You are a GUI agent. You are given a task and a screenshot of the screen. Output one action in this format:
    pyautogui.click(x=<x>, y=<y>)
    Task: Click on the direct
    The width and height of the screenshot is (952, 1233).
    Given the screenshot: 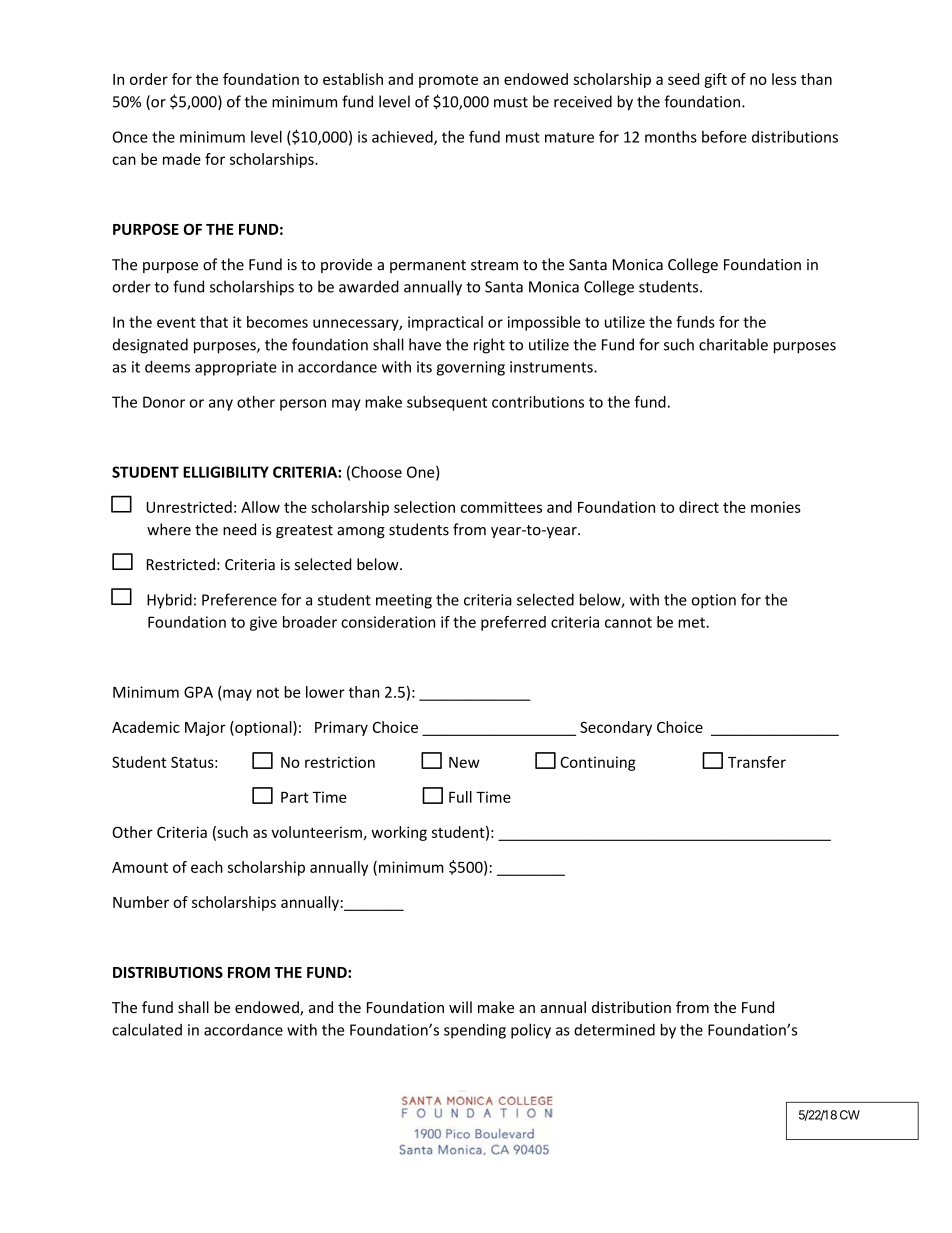 What is the action you would take?
    pyautogui.click(x=699, y=507)
